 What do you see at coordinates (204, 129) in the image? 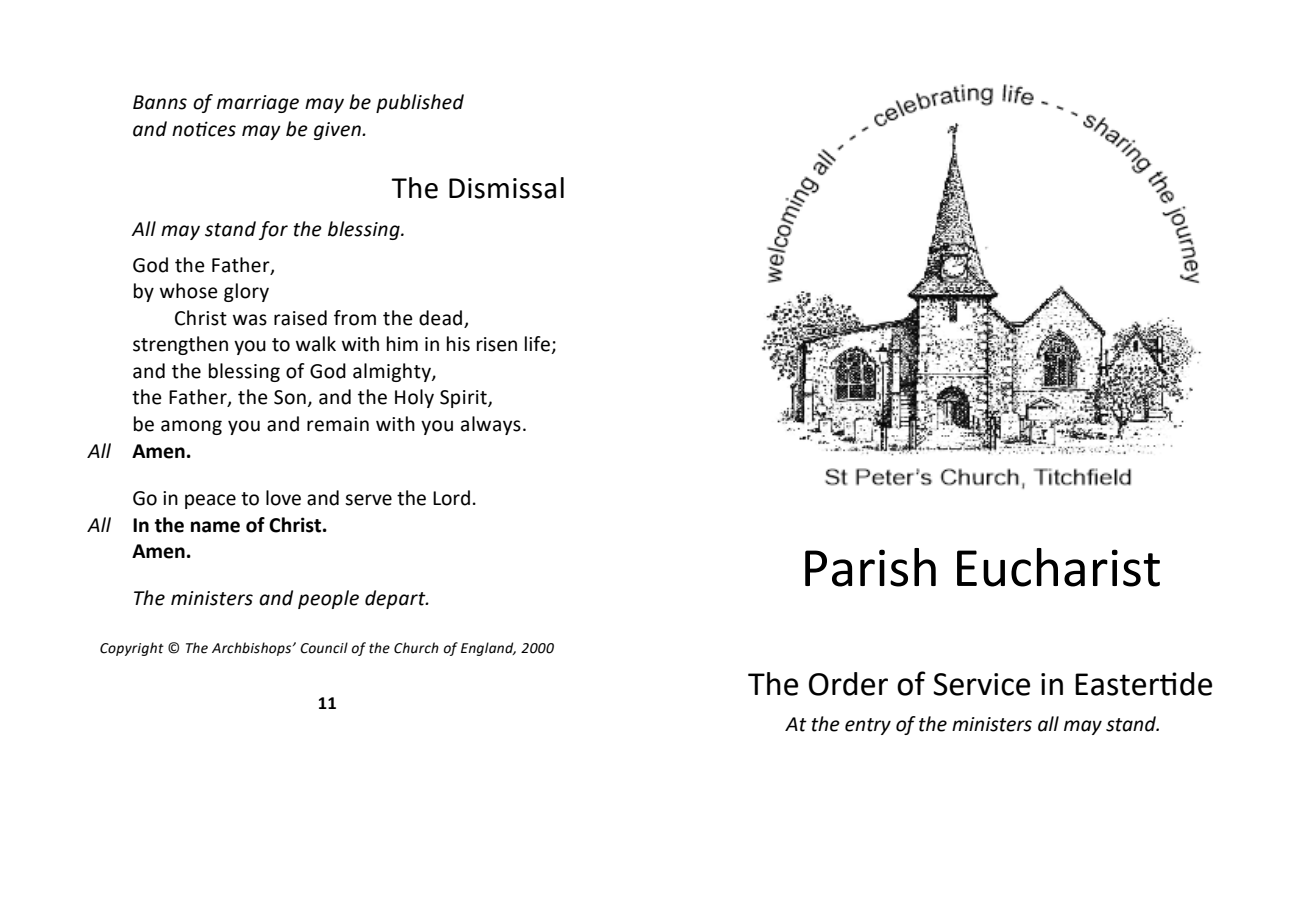
I see `notices` at bounding box center [204, 129].
